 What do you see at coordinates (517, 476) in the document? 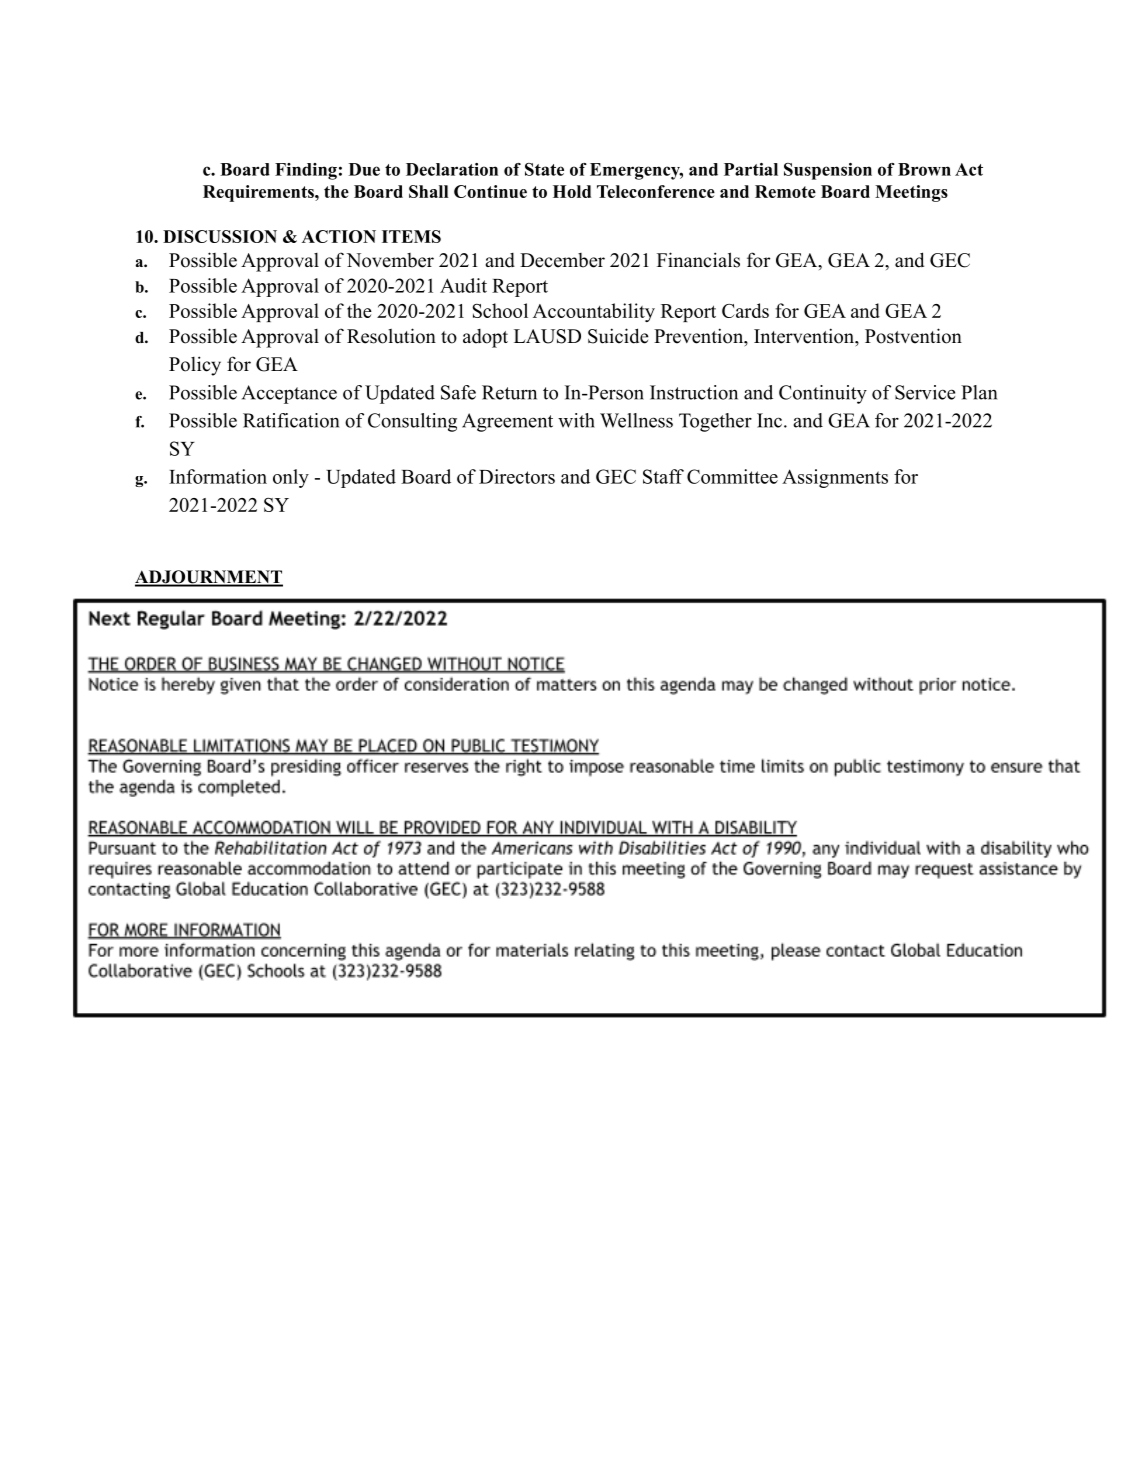
I see `Directors` at bounding box center [517, 476].
